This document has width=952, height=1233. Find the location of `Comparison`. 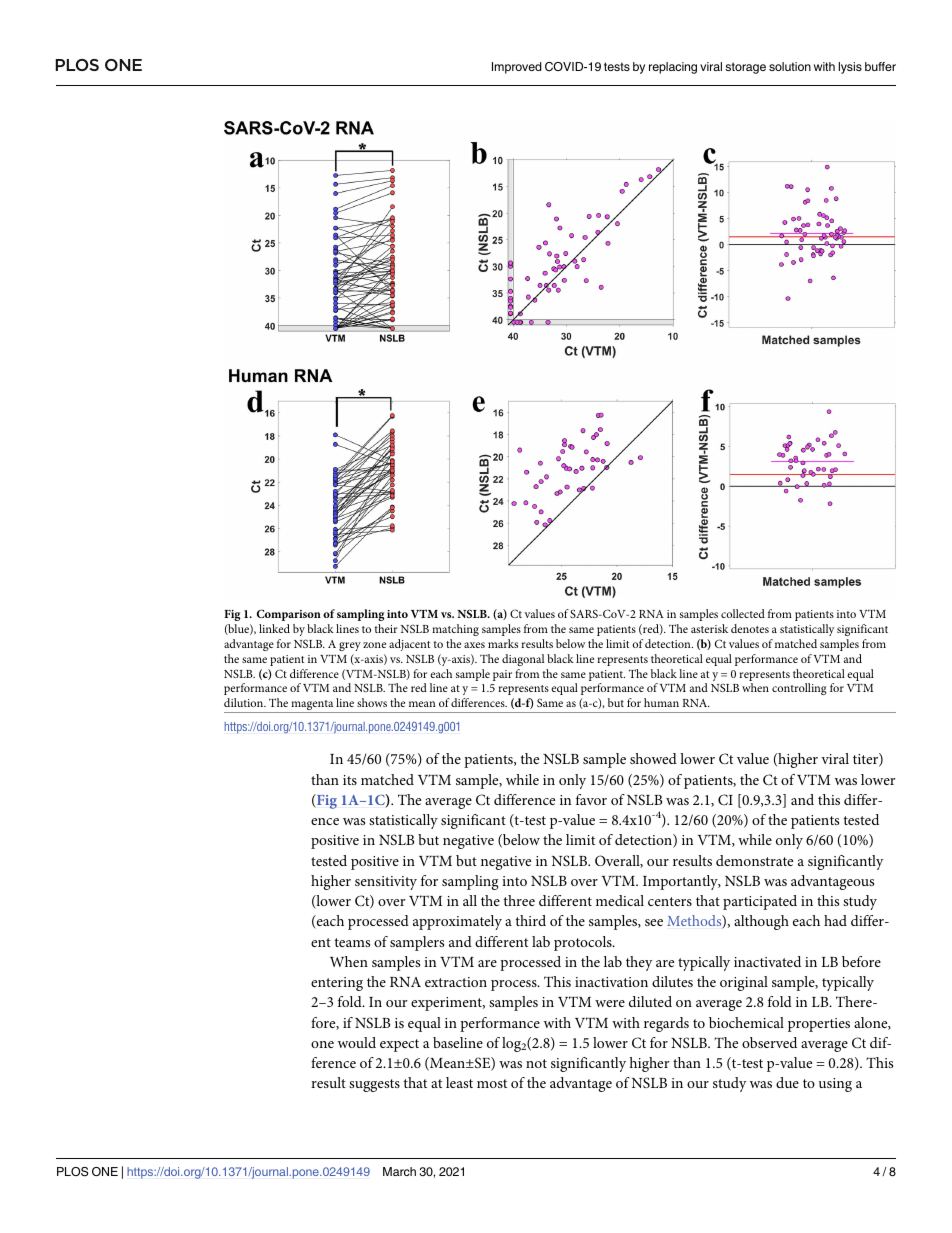

Comparison is located at coordinates (289, 615).
